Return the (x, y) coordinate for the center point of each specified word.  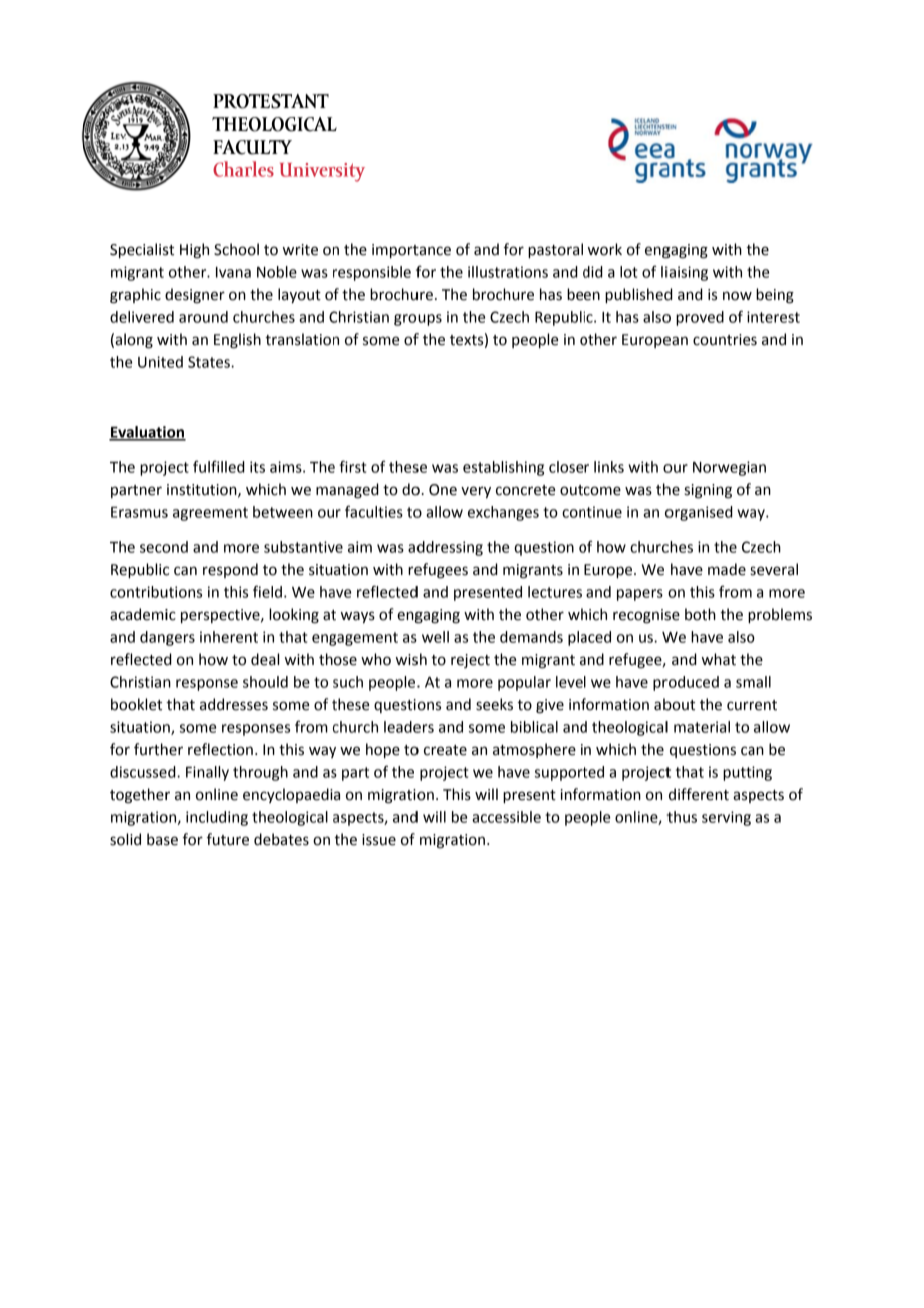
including (217, 818)
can (185, 571)
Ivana (233, 272)
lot (628, 272)
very (476, 492)
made (727, 569)
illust (484, 272)
